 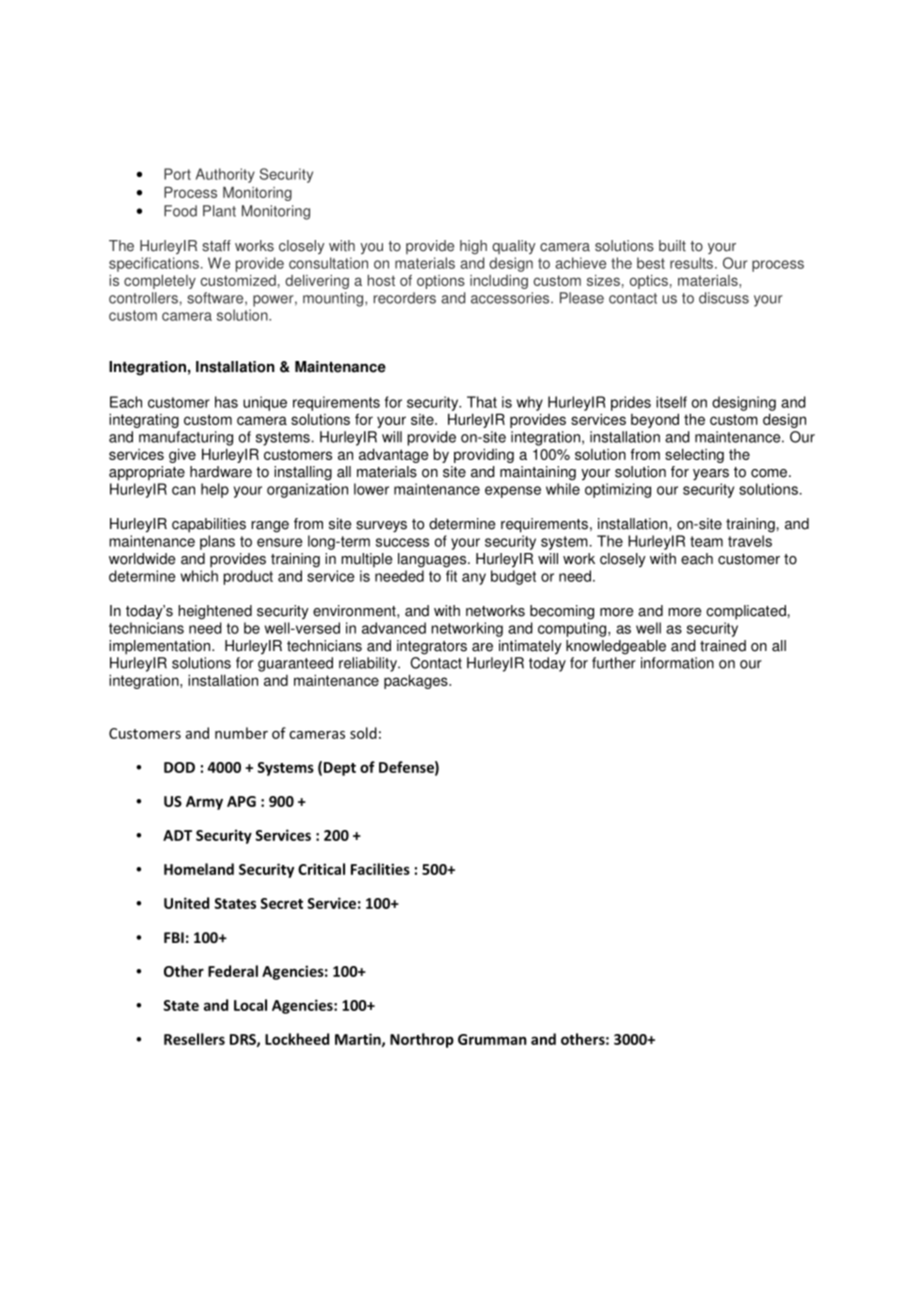 I want to click on Local, so click(x=250, y=1005).
